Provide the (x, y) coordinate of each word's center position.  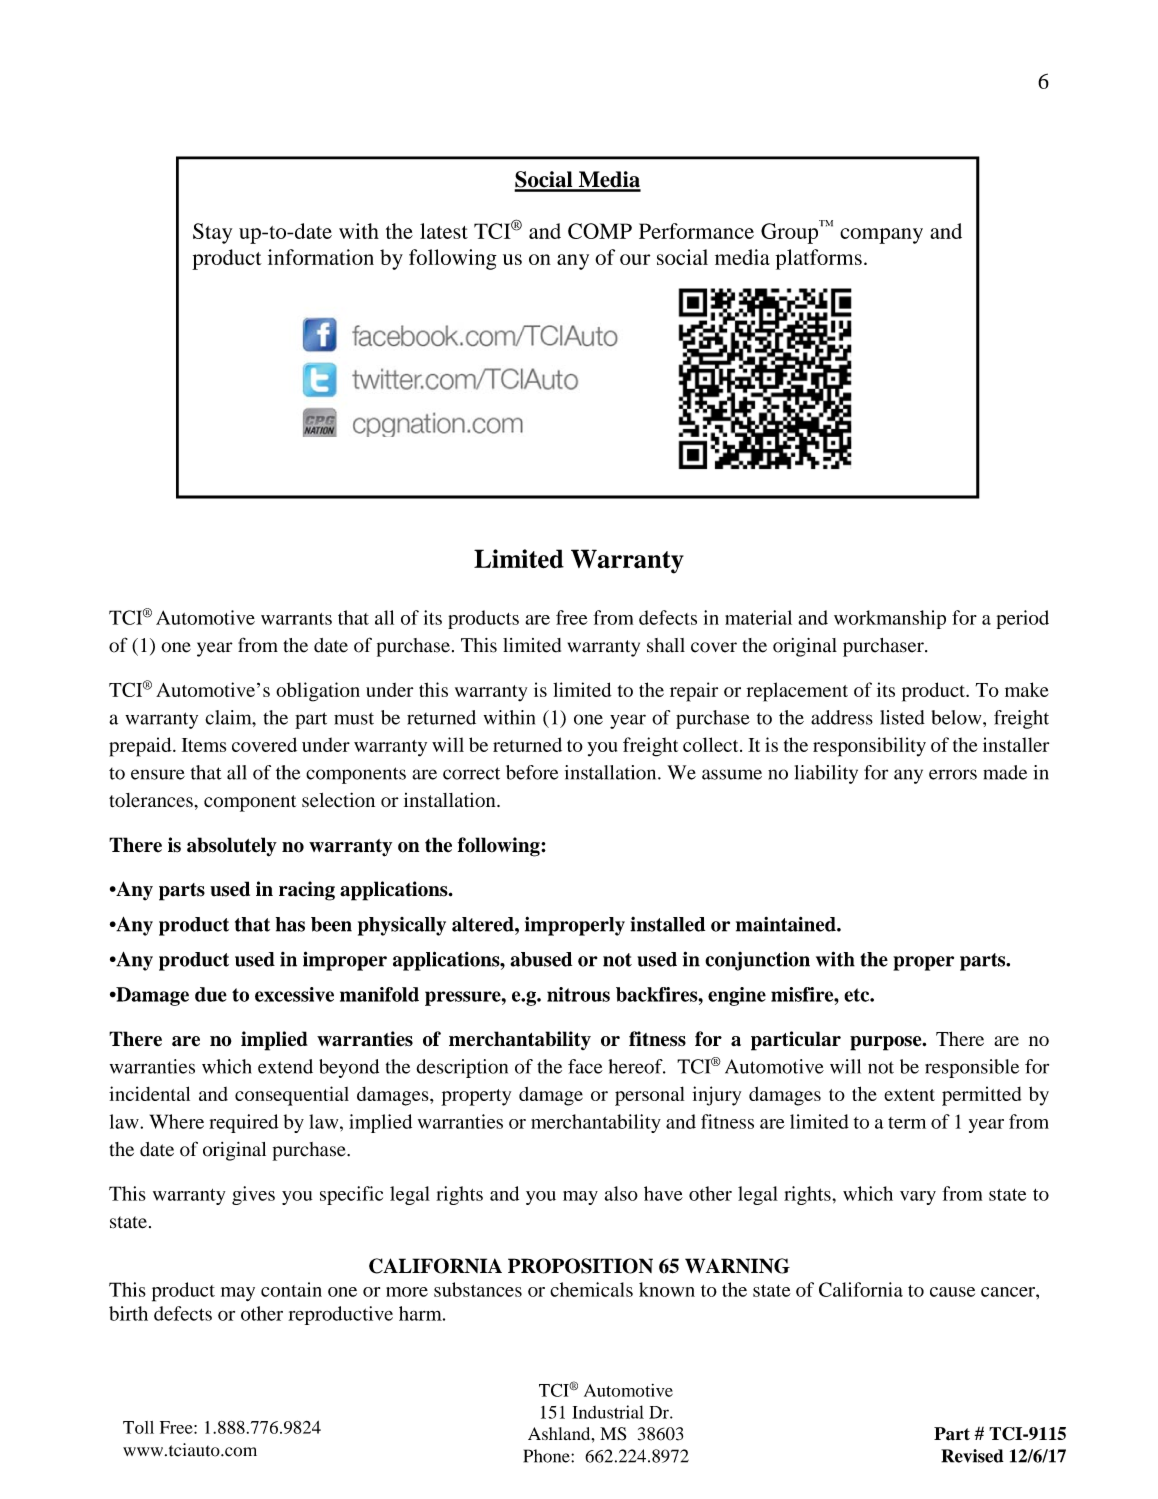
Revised (972, 1456)
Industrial (608, 1412)
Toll (138, 1427)
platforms (819, 259)
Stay (212, 233)
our (635, 259)
